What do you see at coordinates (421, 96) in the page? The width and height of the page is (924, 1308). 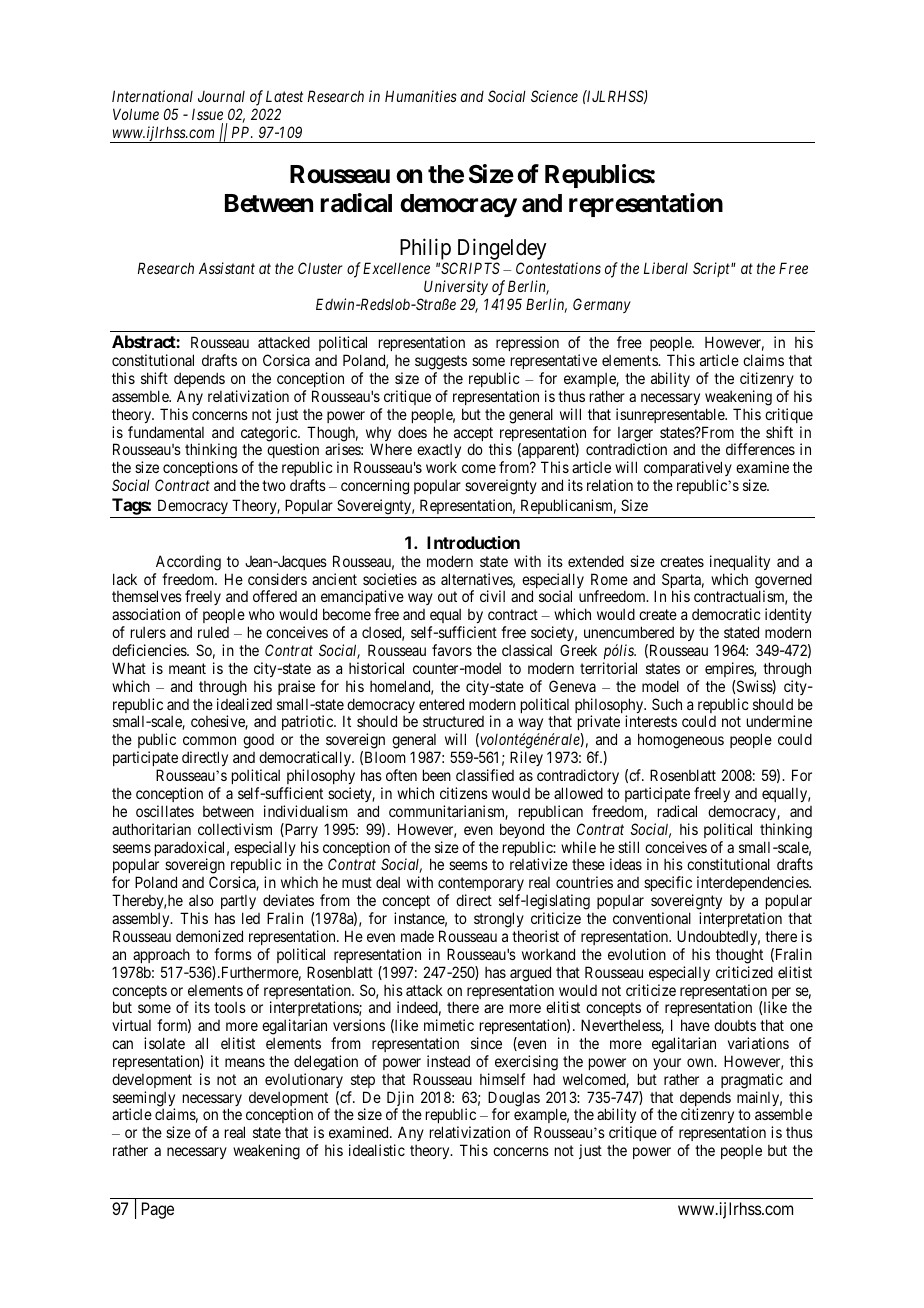 I see `Humanities` at bounding box center [421, 96].
